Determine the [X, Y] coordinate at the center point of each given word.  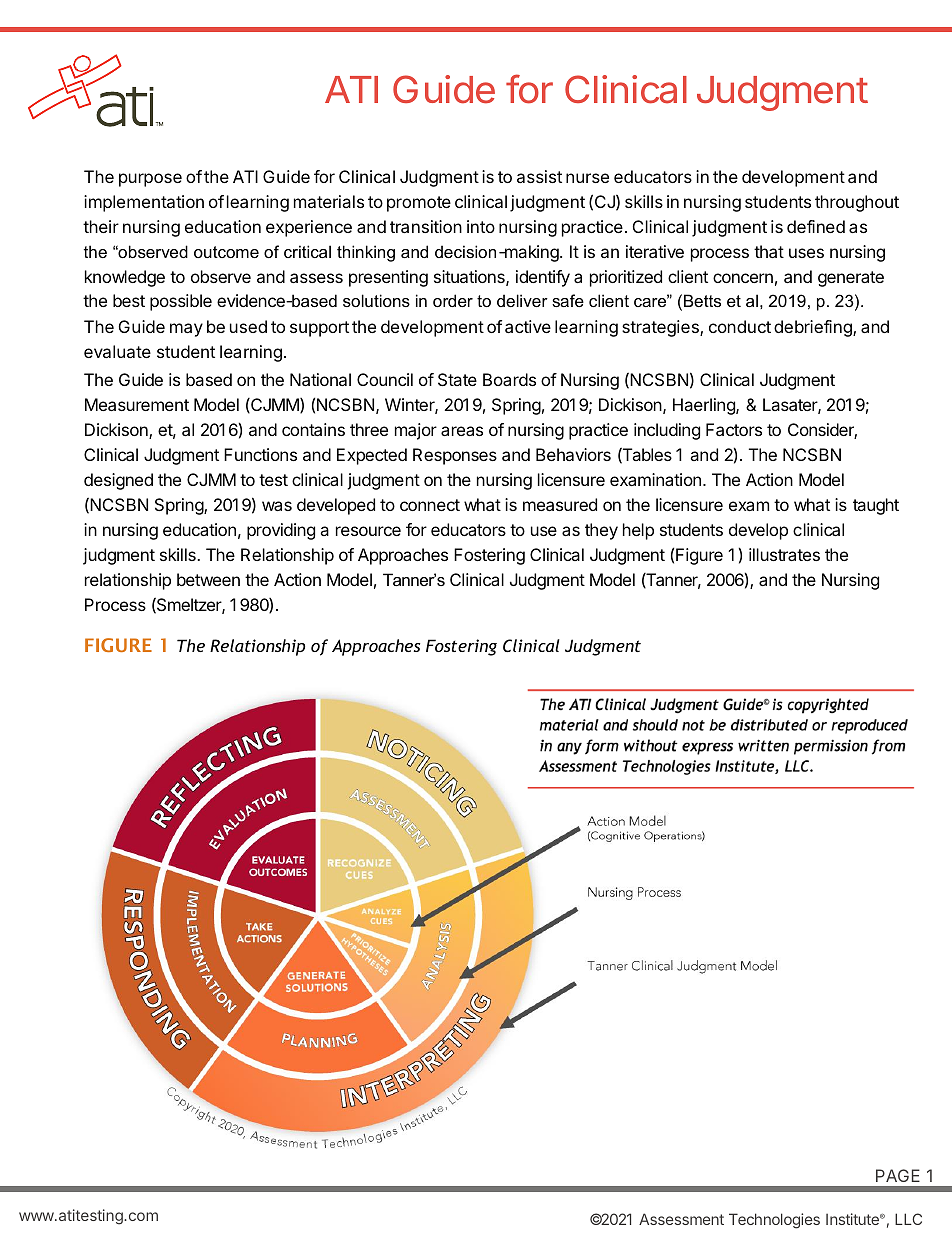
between [208, 579]
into [481, 226]
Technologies [774, 1221]
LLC [908, 1219]
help [638, 531]
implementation [144, 203]
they [601, 531]
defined [816, 226]
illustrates [784, 554]
